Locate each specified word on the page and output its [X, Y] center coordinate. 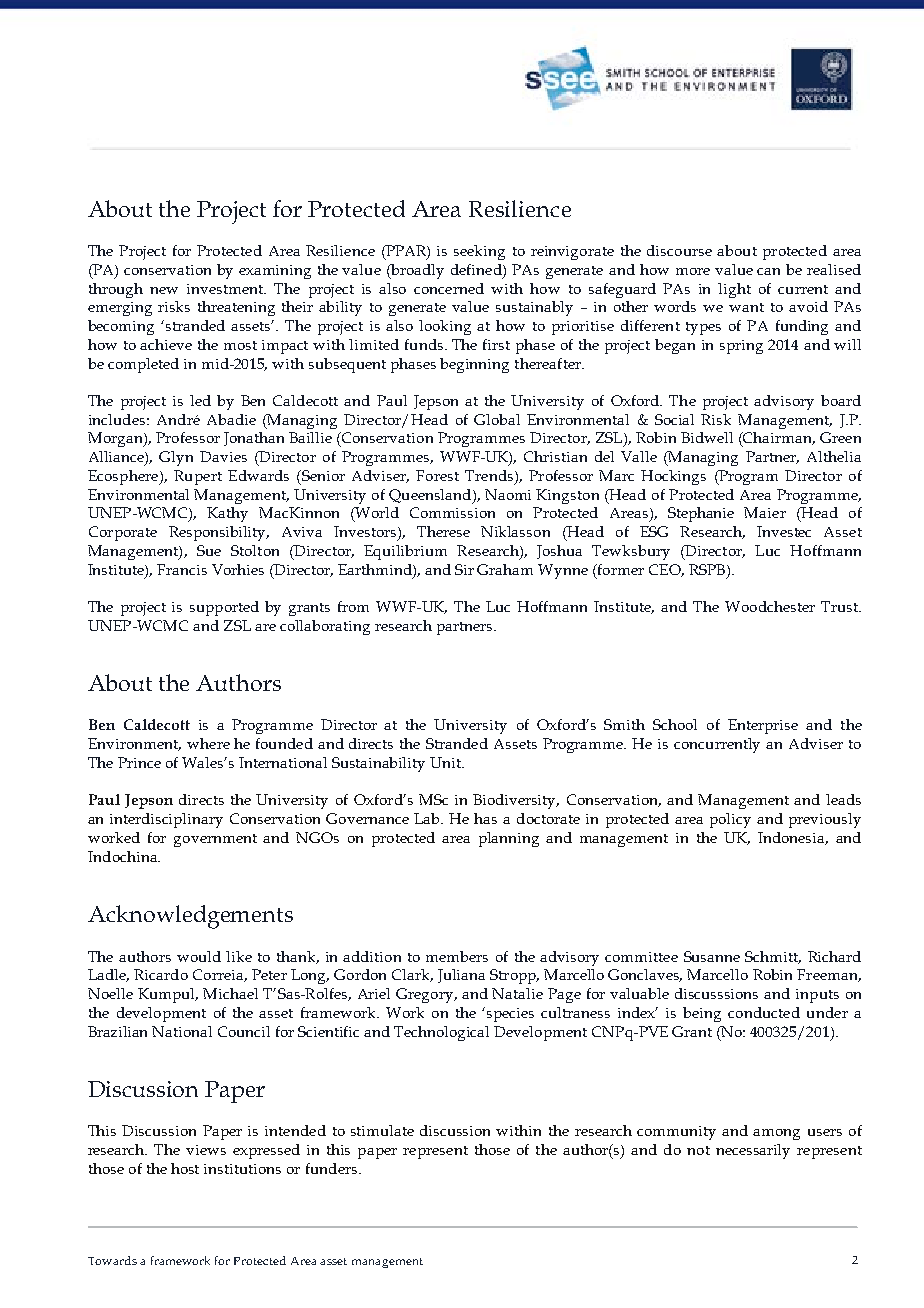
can [768, 271]
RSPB [708, 569]
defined [477, 269]
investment [226, 289]
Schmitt [773, 957]
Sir [464, 569]
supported [224, 608]
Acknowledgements [190, 917]
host [185, 1168]
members [457, 956]
